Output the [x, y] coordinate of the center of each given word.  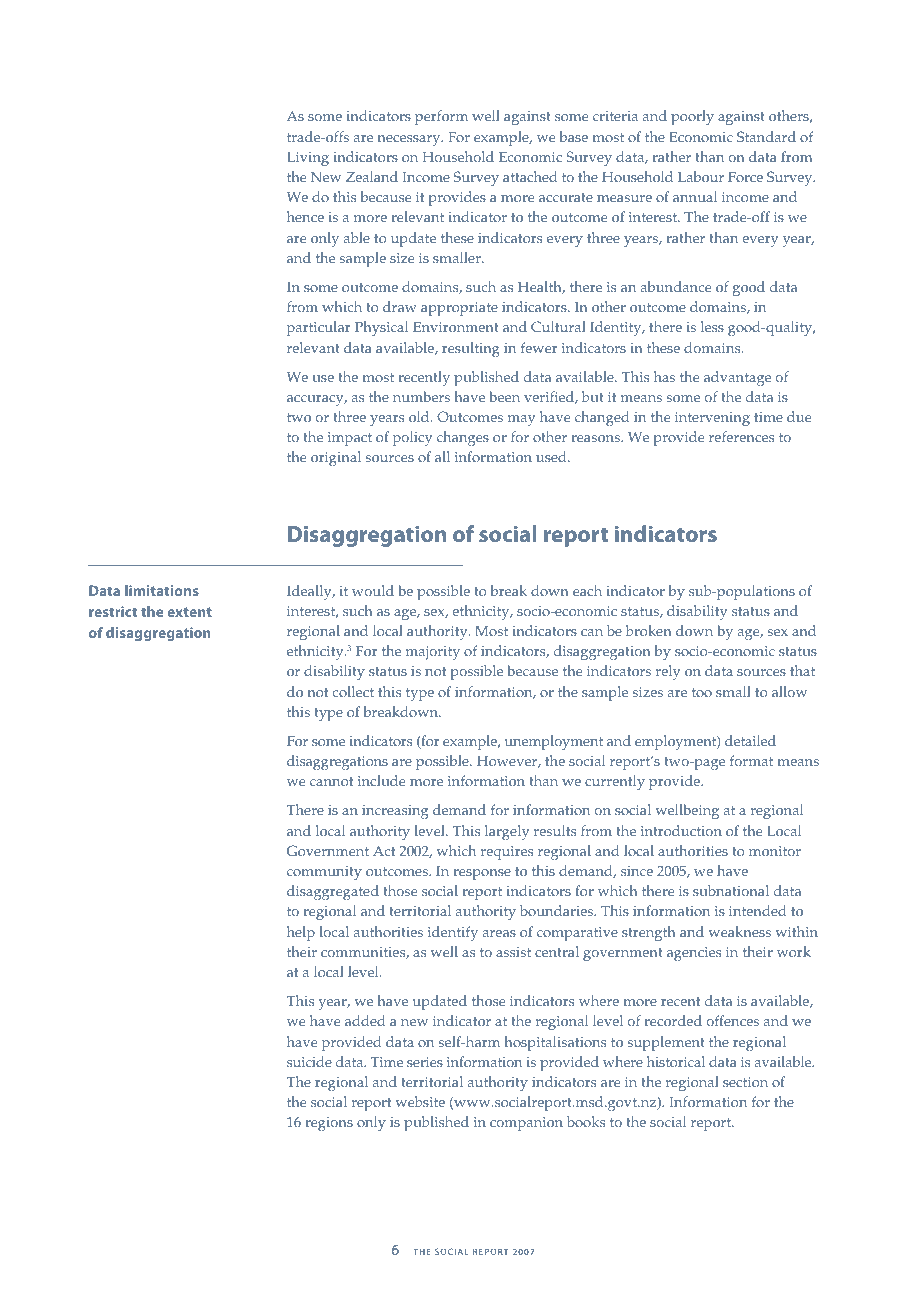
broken [649, 630]
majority [433, 653]
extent [189, 612]
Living [308, 159]
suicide [309, 1061]
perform [441, 117]
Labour [701, 176]
